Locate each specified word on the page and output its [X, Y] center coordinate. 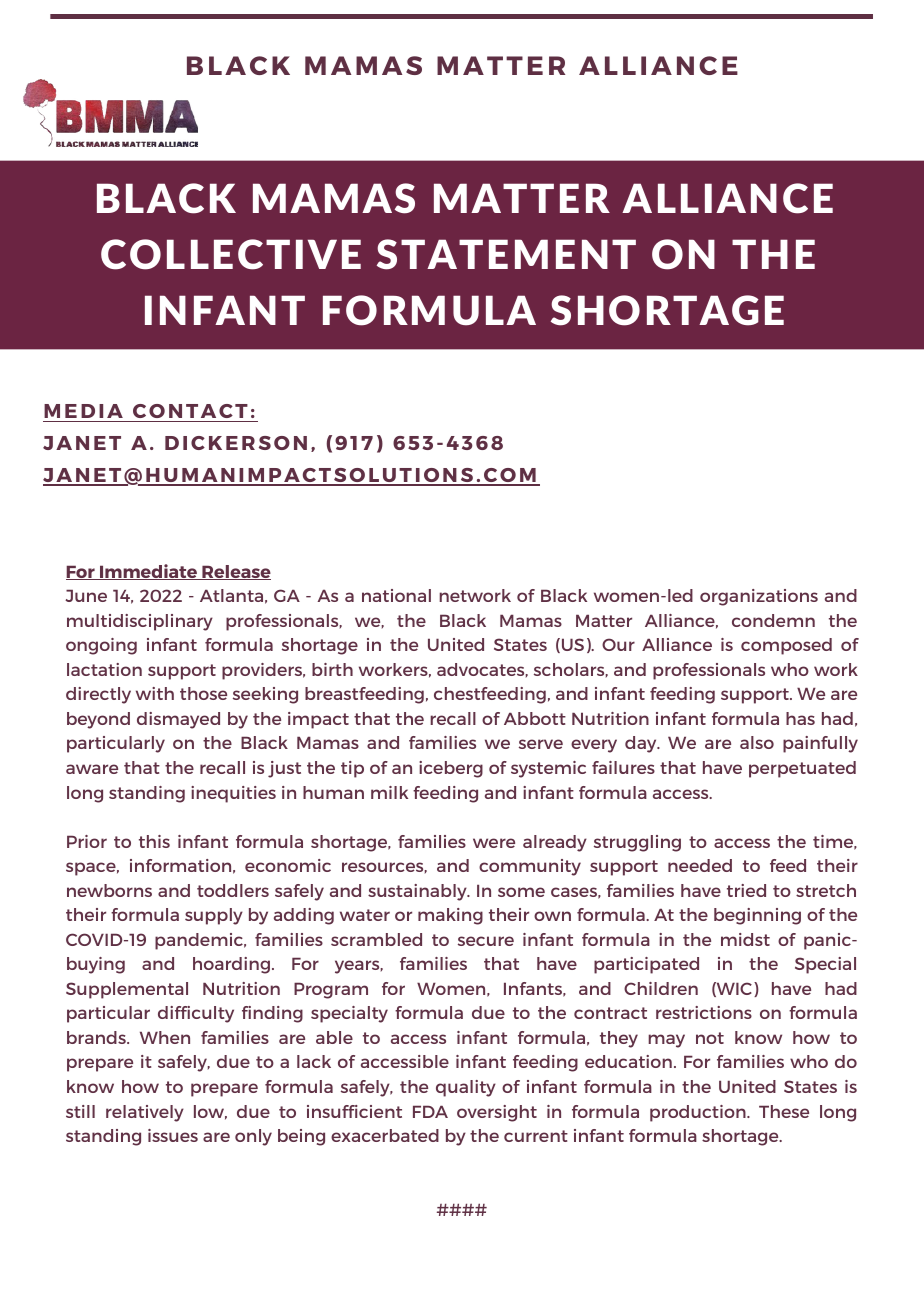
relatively [145, 1113]
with [155, 693]
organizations [759, 597]
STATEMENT [506, 254]
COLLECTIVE [231, 254]
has [800, 718]
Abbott [535, 718]
